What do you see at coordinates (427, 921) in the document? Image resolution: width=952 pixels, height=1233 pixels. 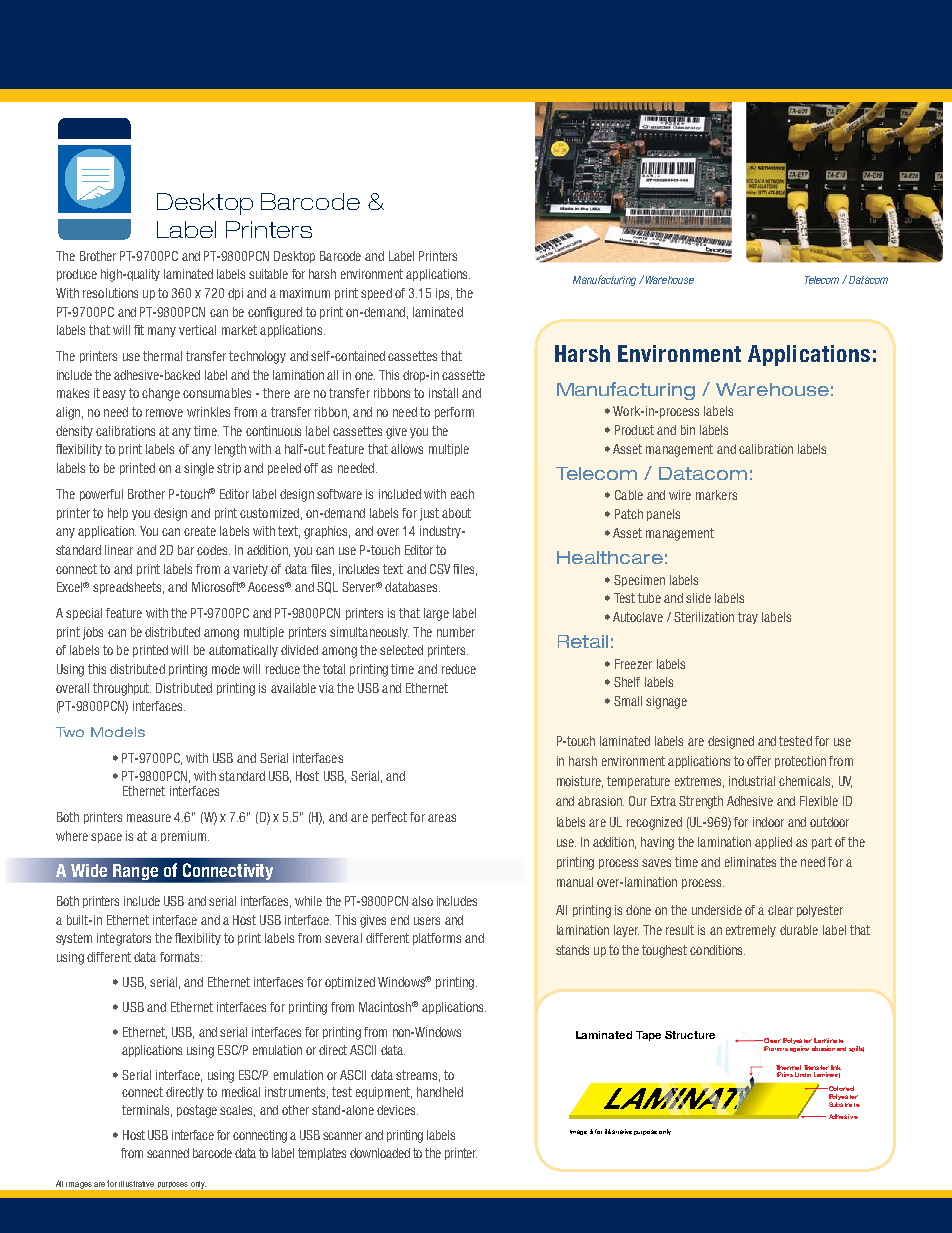 I see `users` at bounding box center [427, 921].
